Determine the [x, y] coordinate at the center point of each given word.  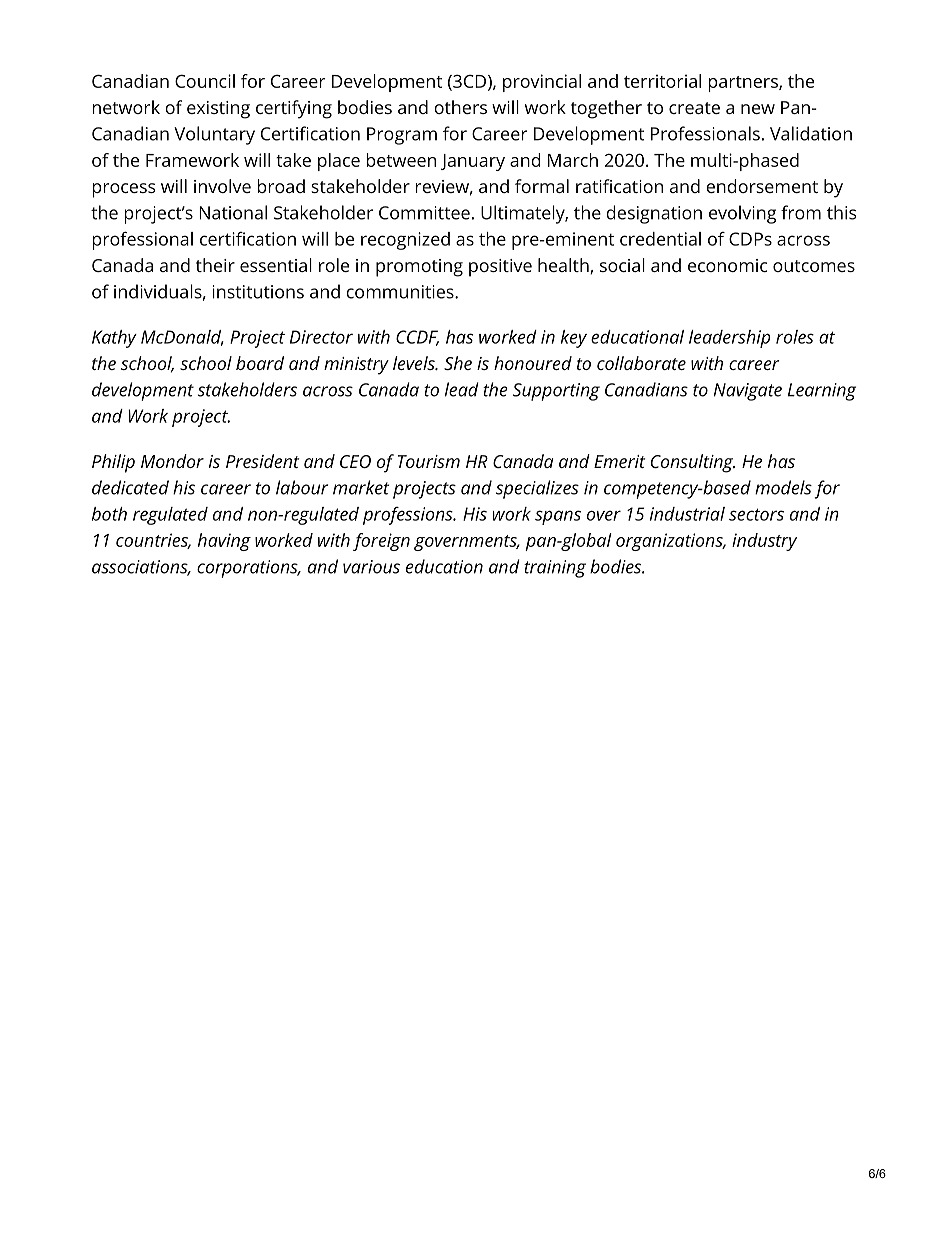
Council [205, 81]
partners [744, 84]
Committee [424, 213]
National [233, 212]
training [555, 569]
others [460, 107]
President [263, 461]
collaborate [641, 363]
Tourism [429, 461]
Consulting [693, 463]
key [574, 339]
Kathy [114, 339]
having [224, 542]
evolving [742, 214]
